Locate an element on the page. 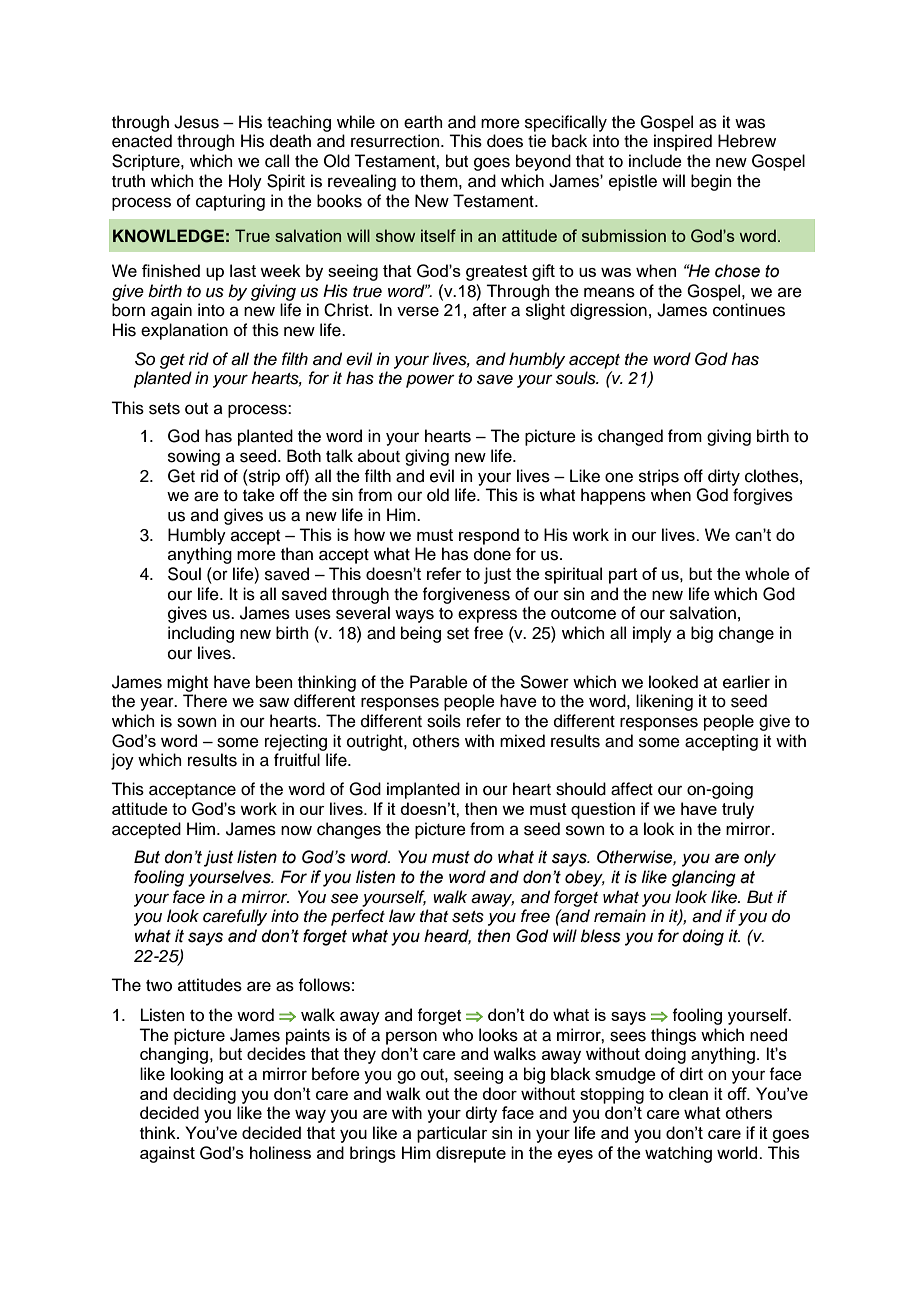 This image has height=1308, width=924. soils is located at coordinates (444, 721).
